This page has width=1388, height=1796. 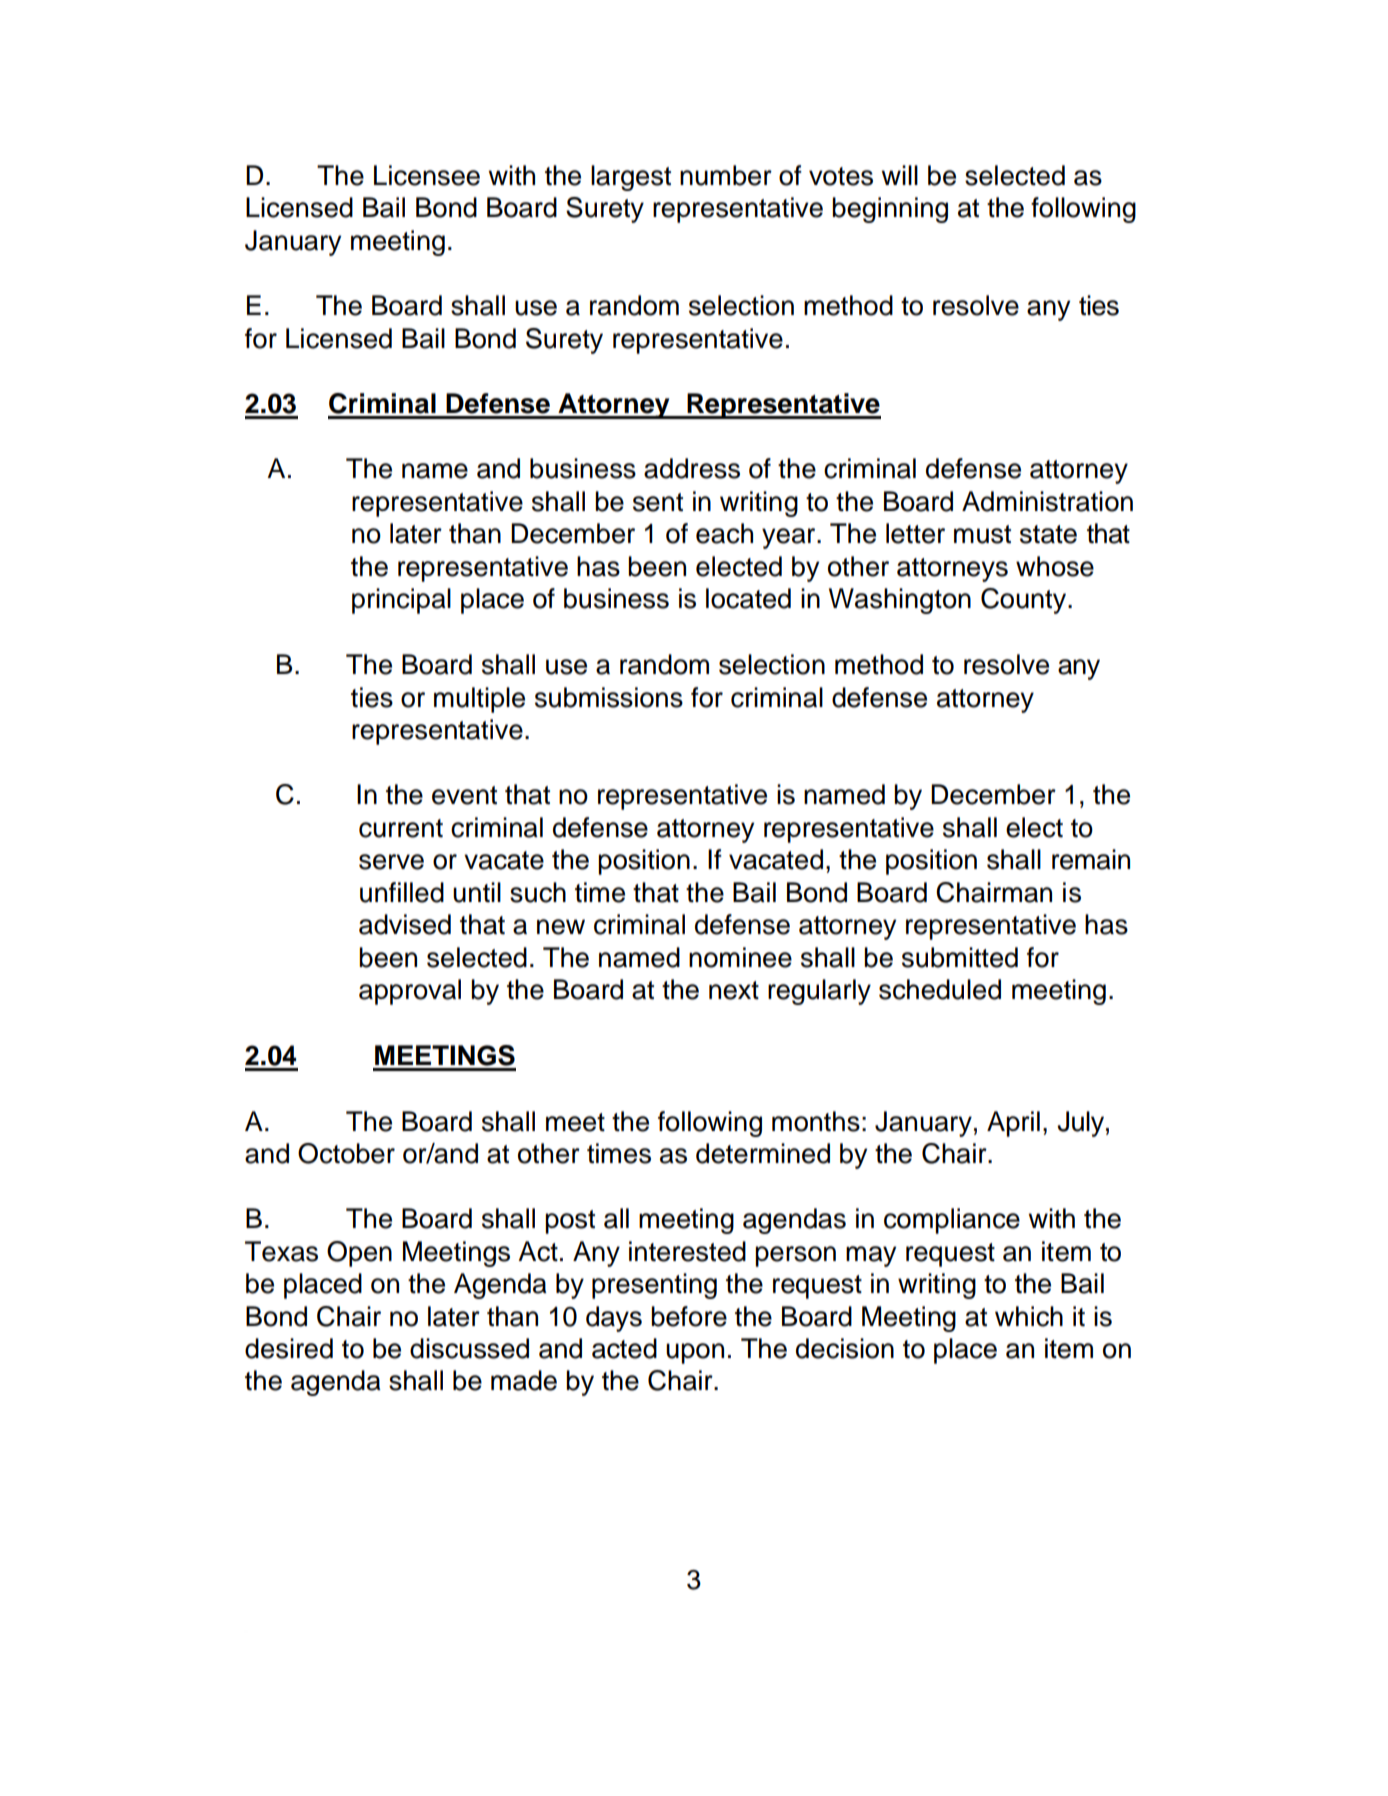 I want to click on multiple, so click(x=479, y=700).
